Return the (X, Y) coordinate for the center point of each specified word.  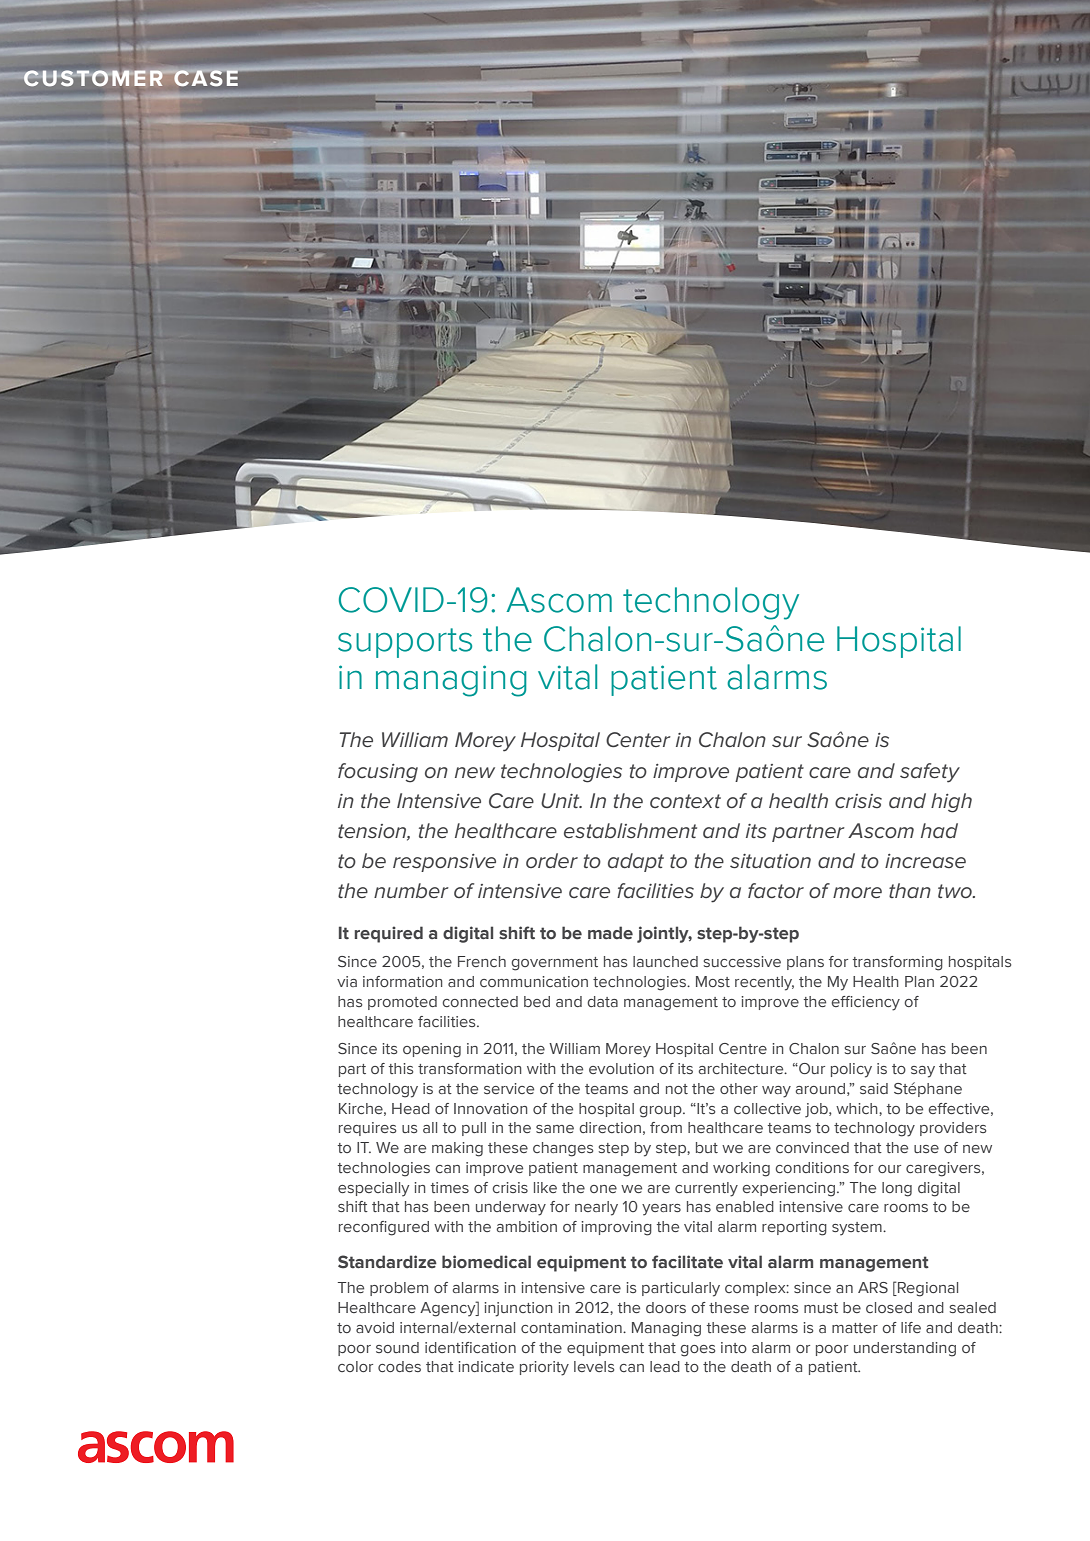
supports (405, 643)
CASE (205, 78)
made (610, 933)
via (347, 981)
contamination (572, 1327)
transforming (898, 963)
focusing (378, 773)
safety (930, 773)
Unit (561, 800)
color (355, 1366)
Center (638, 739)
